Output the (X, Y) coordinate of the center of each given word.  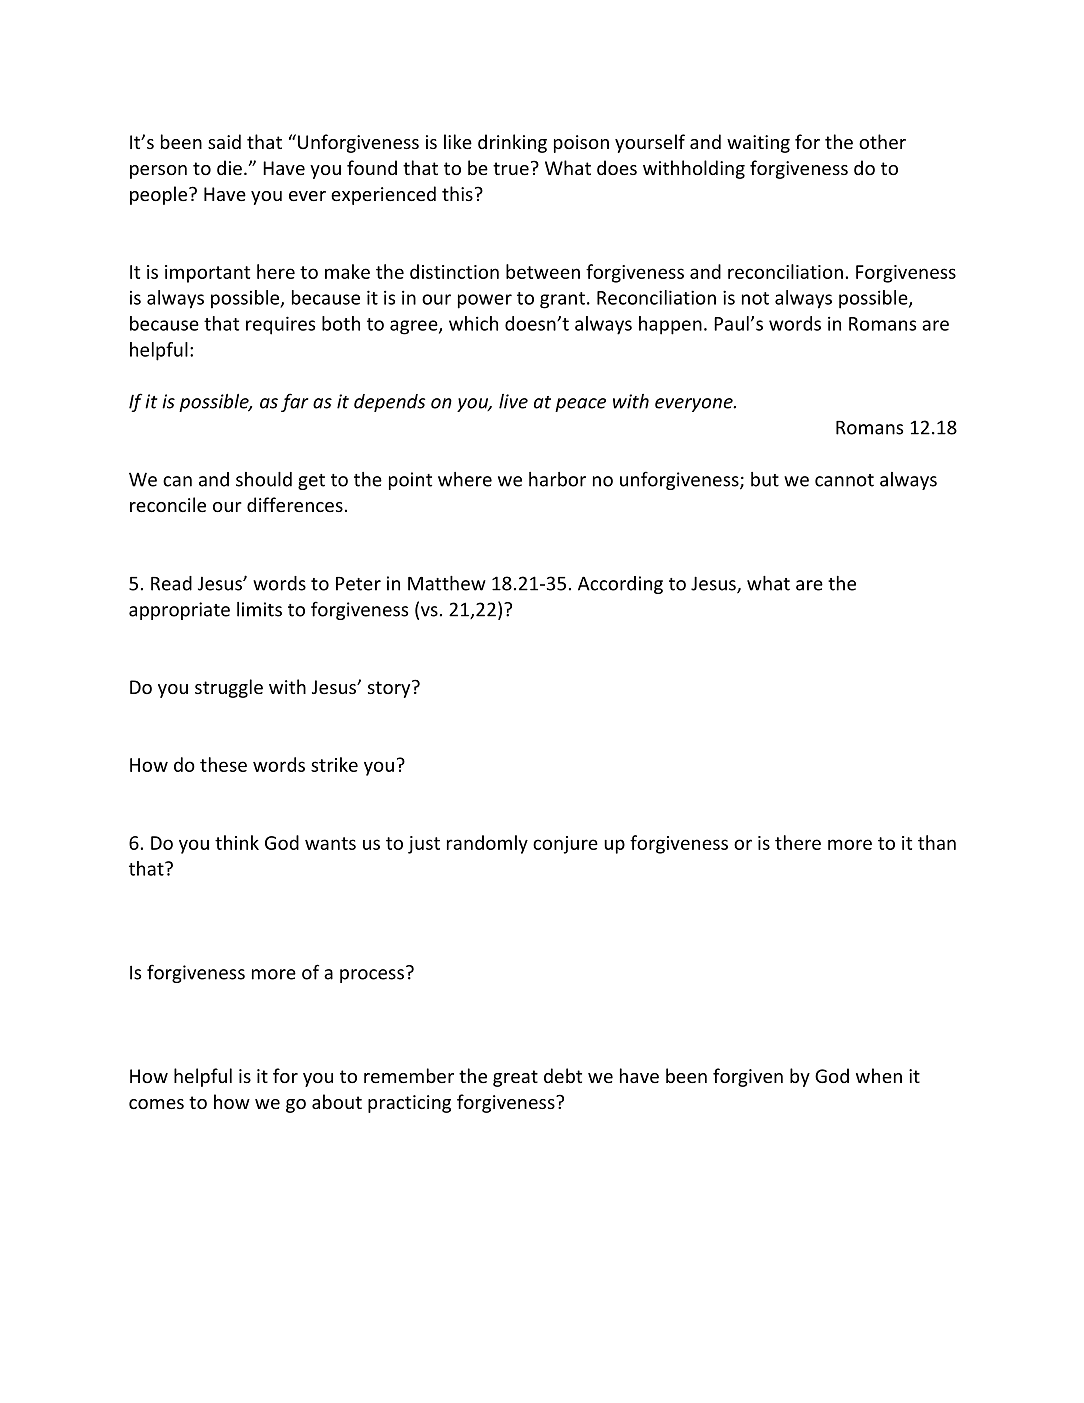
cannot (844, 480)
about (337, 1101)
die (229, 167)
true (511, 168)
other (882, 141)
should (264, 479)
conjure (565, 845)
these (223, 764)
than (937, 842)
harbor (557, 479)
